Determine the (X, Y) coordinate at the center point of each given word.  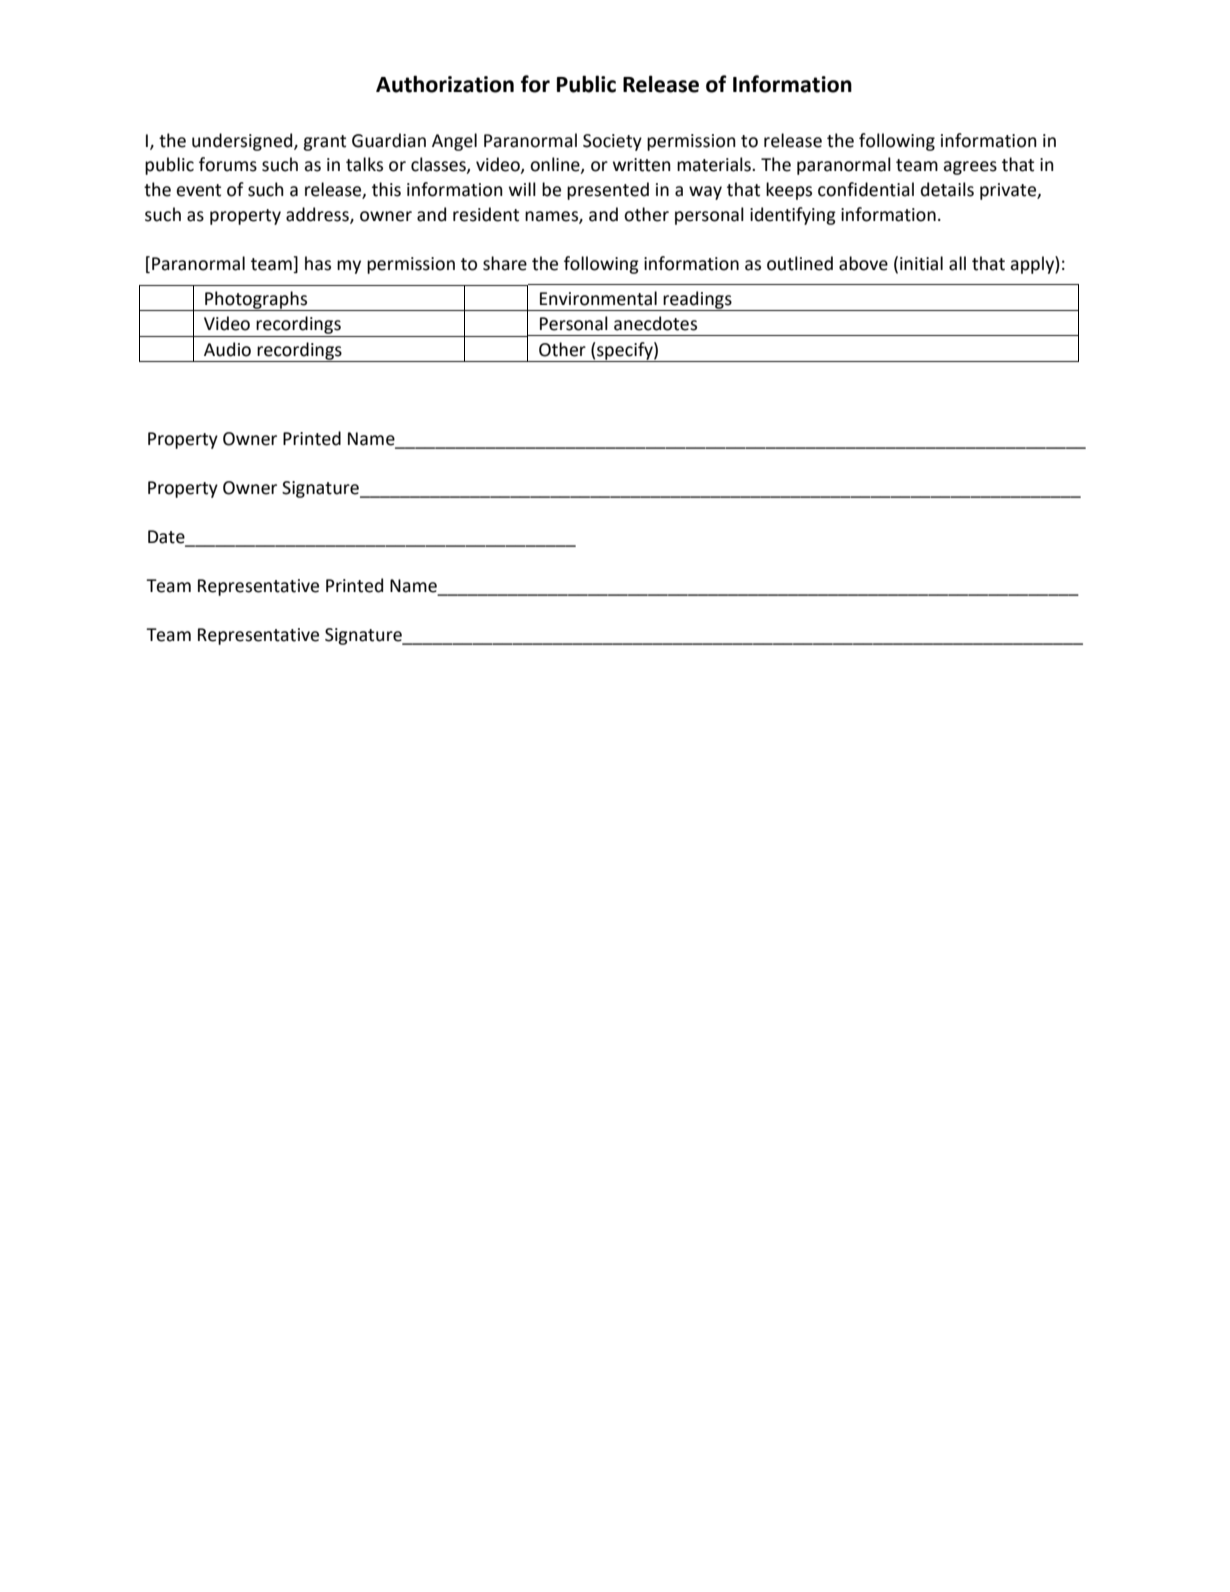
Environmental (598, 298)
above (863, 263)
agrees (970, 168)
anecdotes (655, 323)
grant (324, 143)
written (642, 165)
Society (612, 142)
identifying (793, 216)
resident (486, 214)
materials (715, 164)
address (318, 215)
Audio (227, 349)
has (318, 263)
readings (698, 301)
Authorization (445, 84)
